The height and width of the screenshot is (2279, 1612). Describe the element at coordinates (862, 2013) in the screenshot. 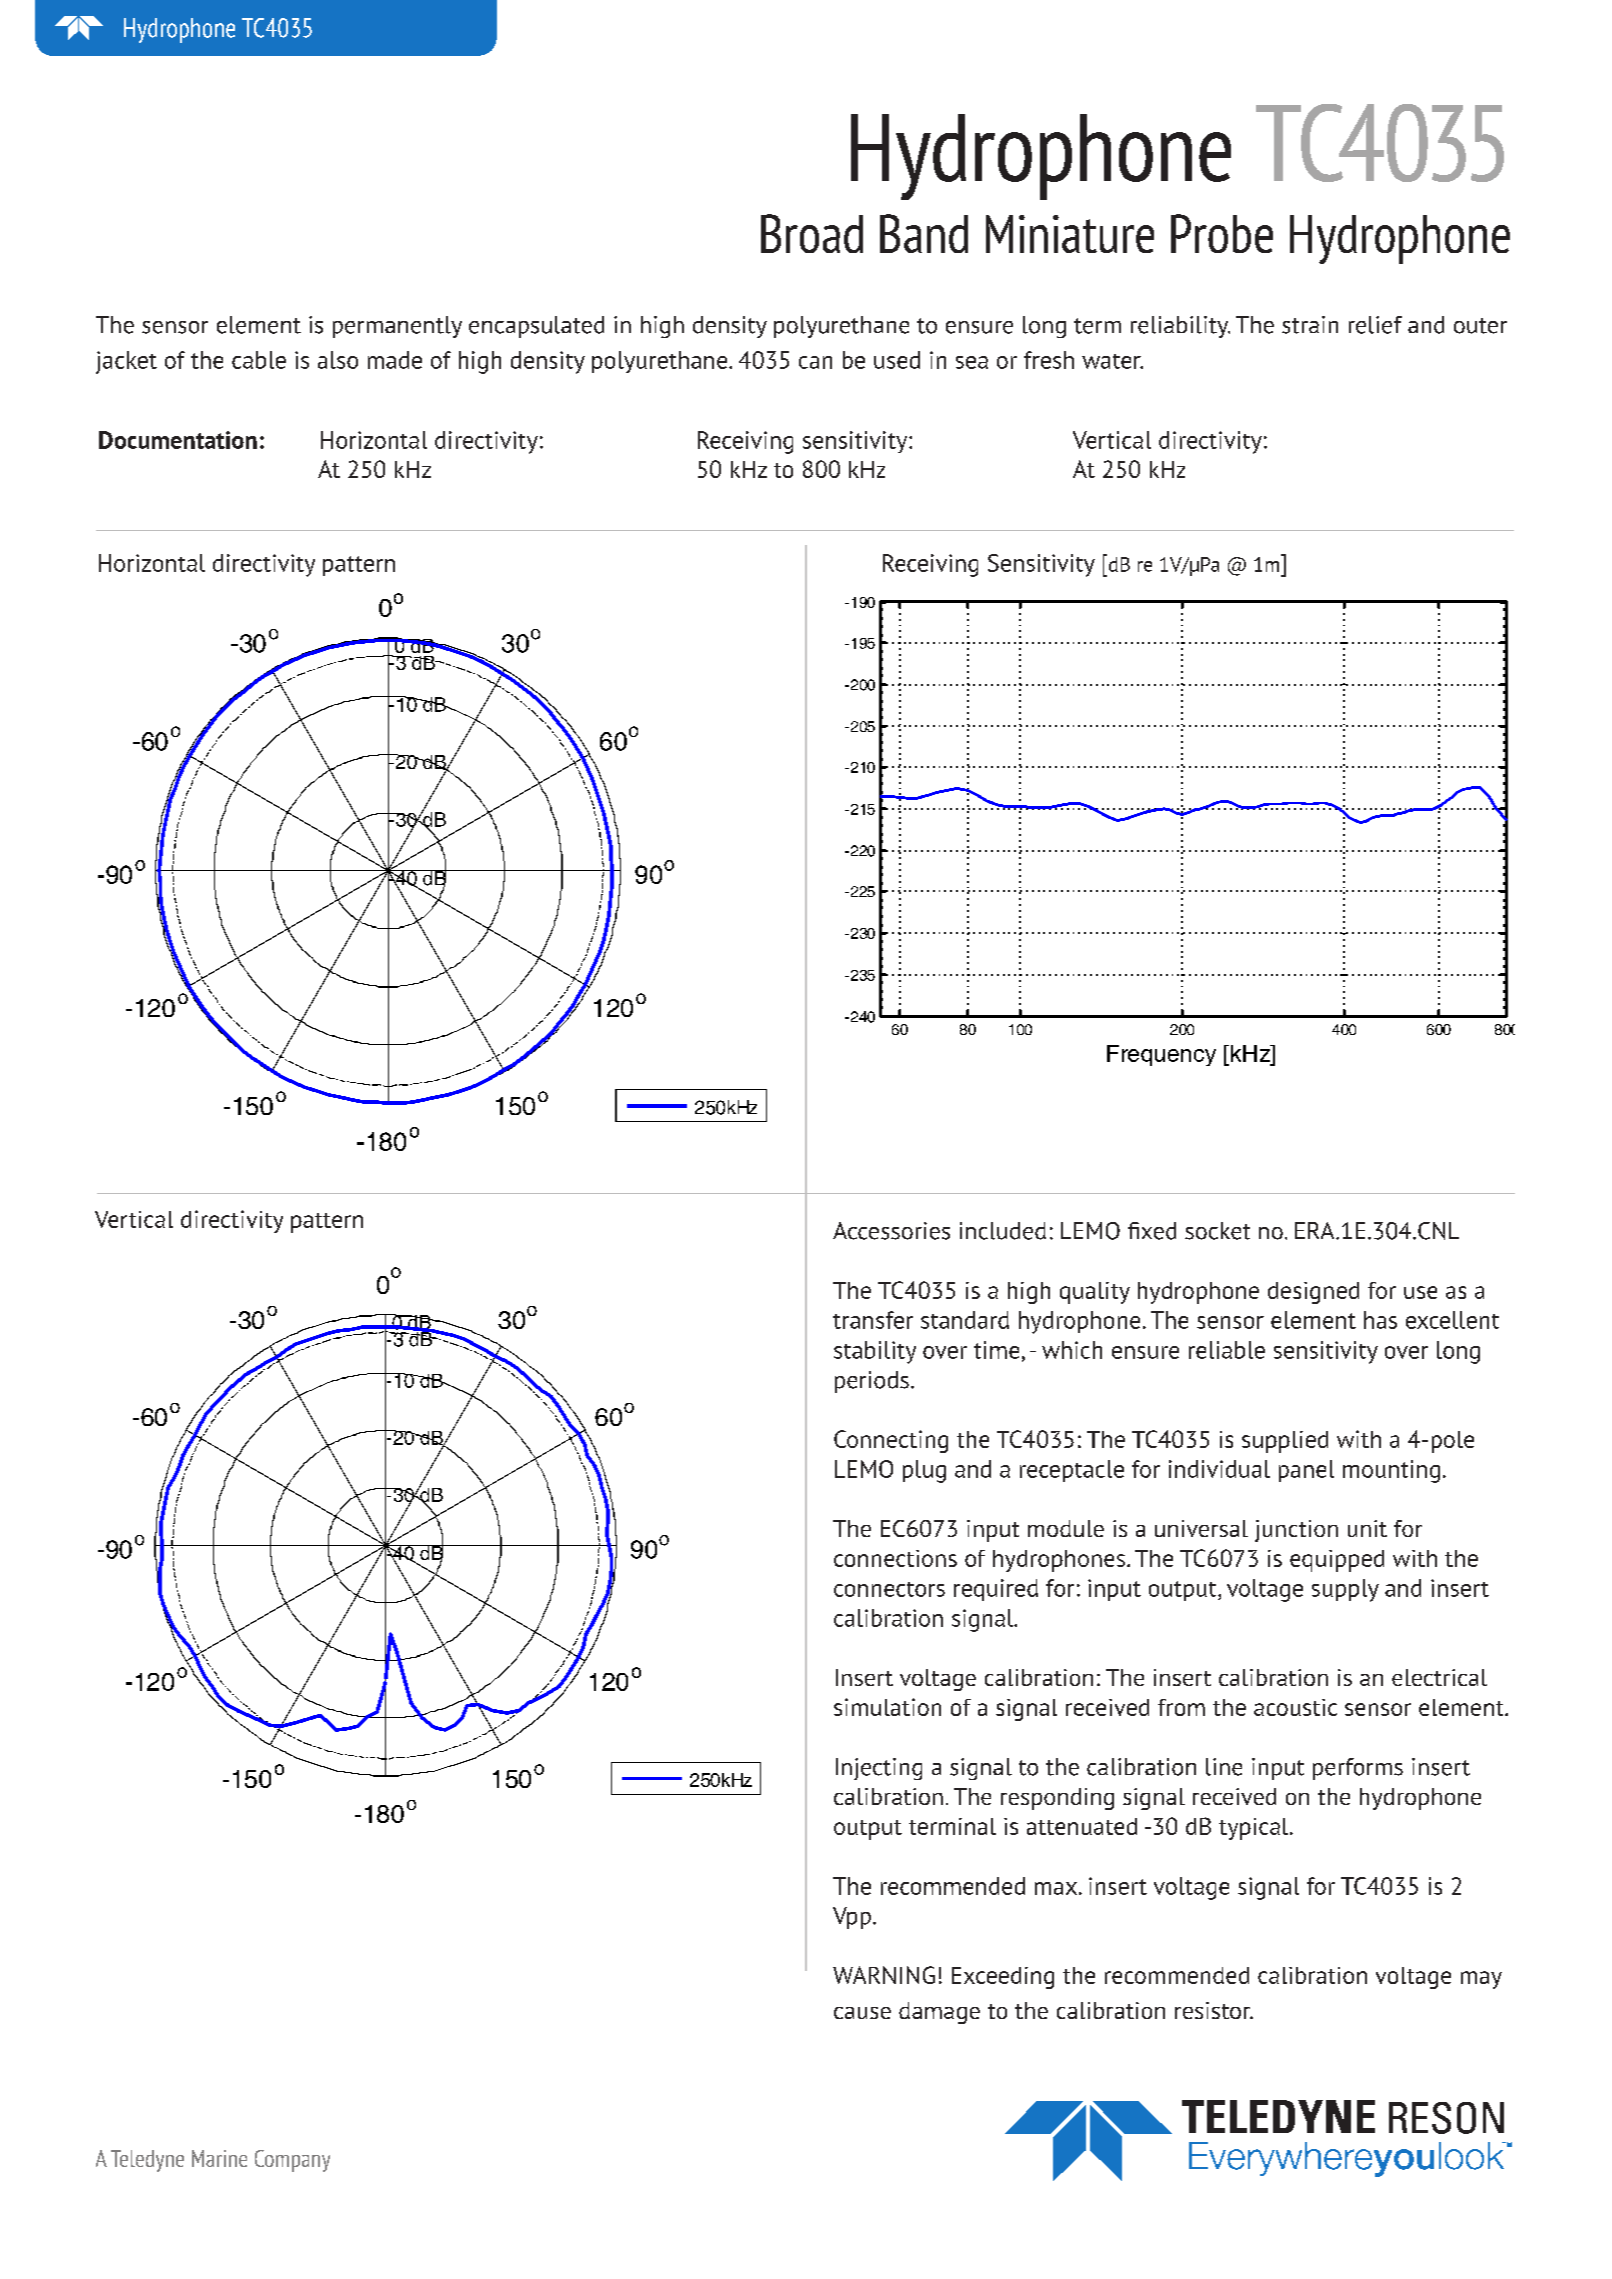

I see `cause` at that location.
